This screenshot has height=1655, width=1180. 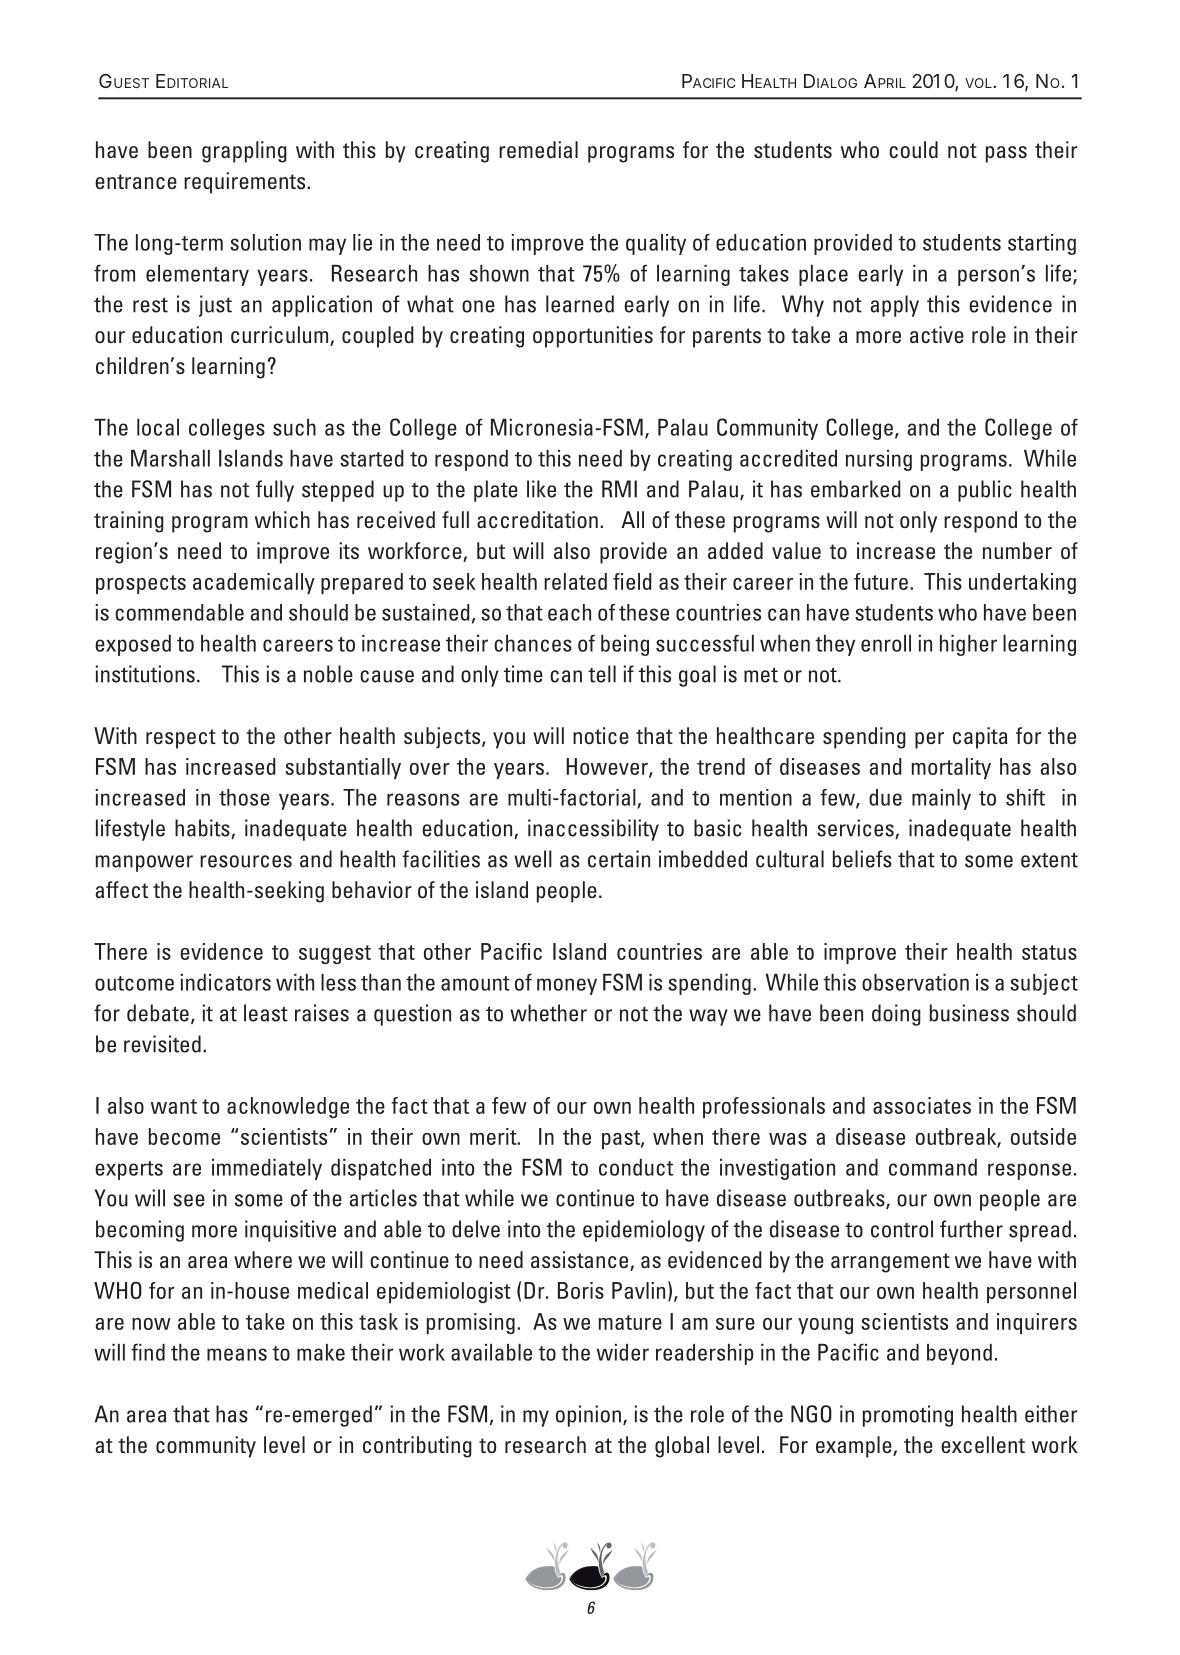 I want to click on those, so click(x=244, y=797).
